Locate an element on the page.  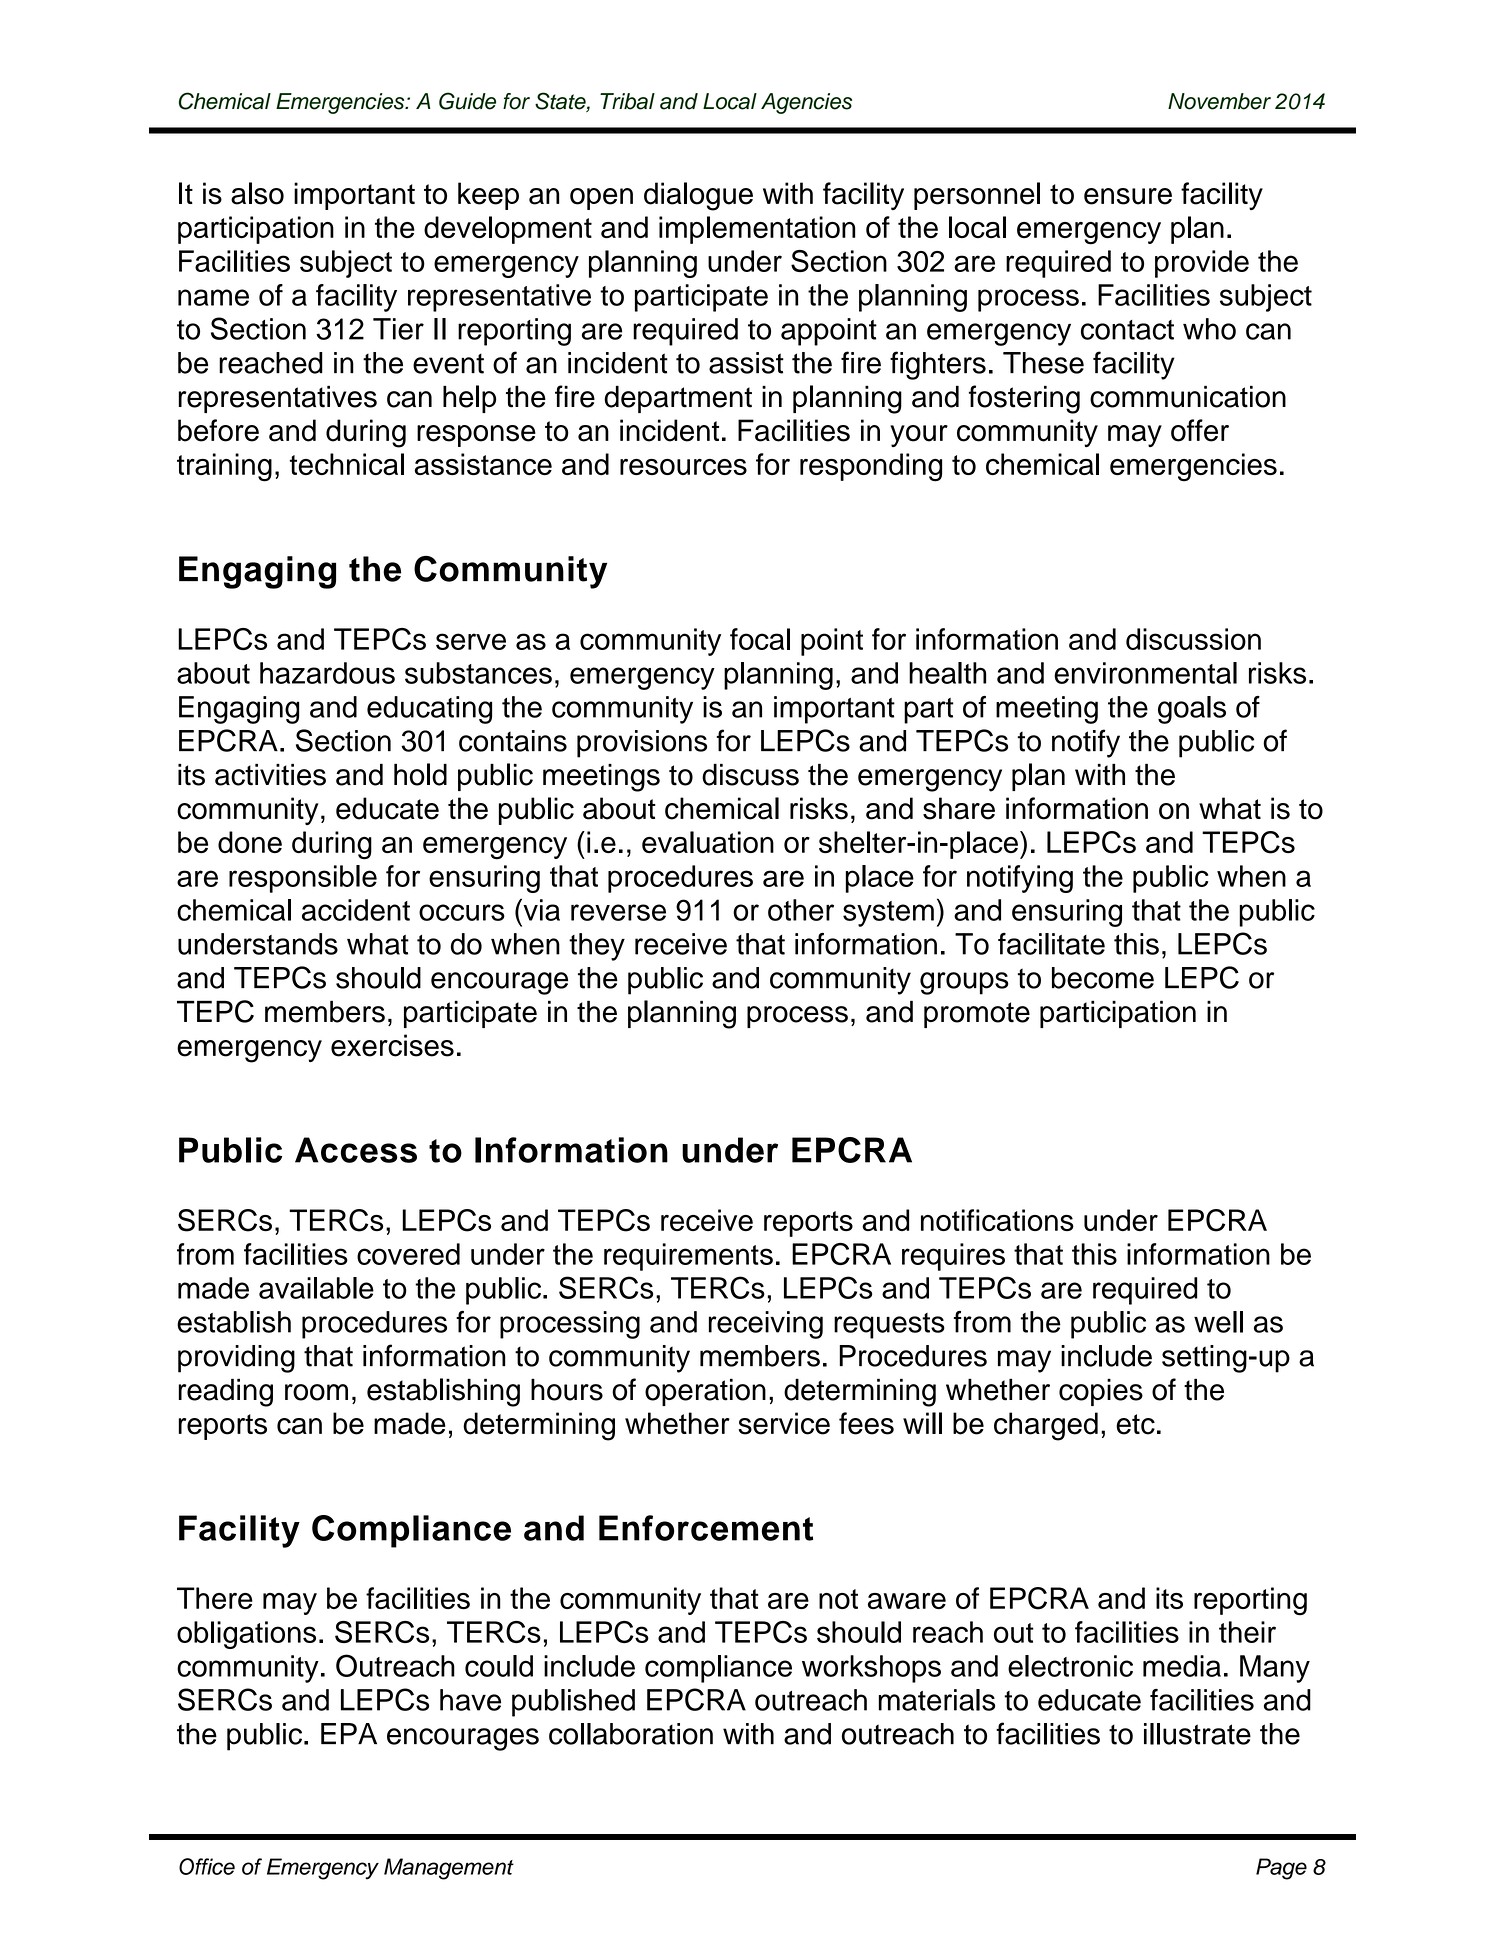
dialogue is located at coordinates (698, 196).
